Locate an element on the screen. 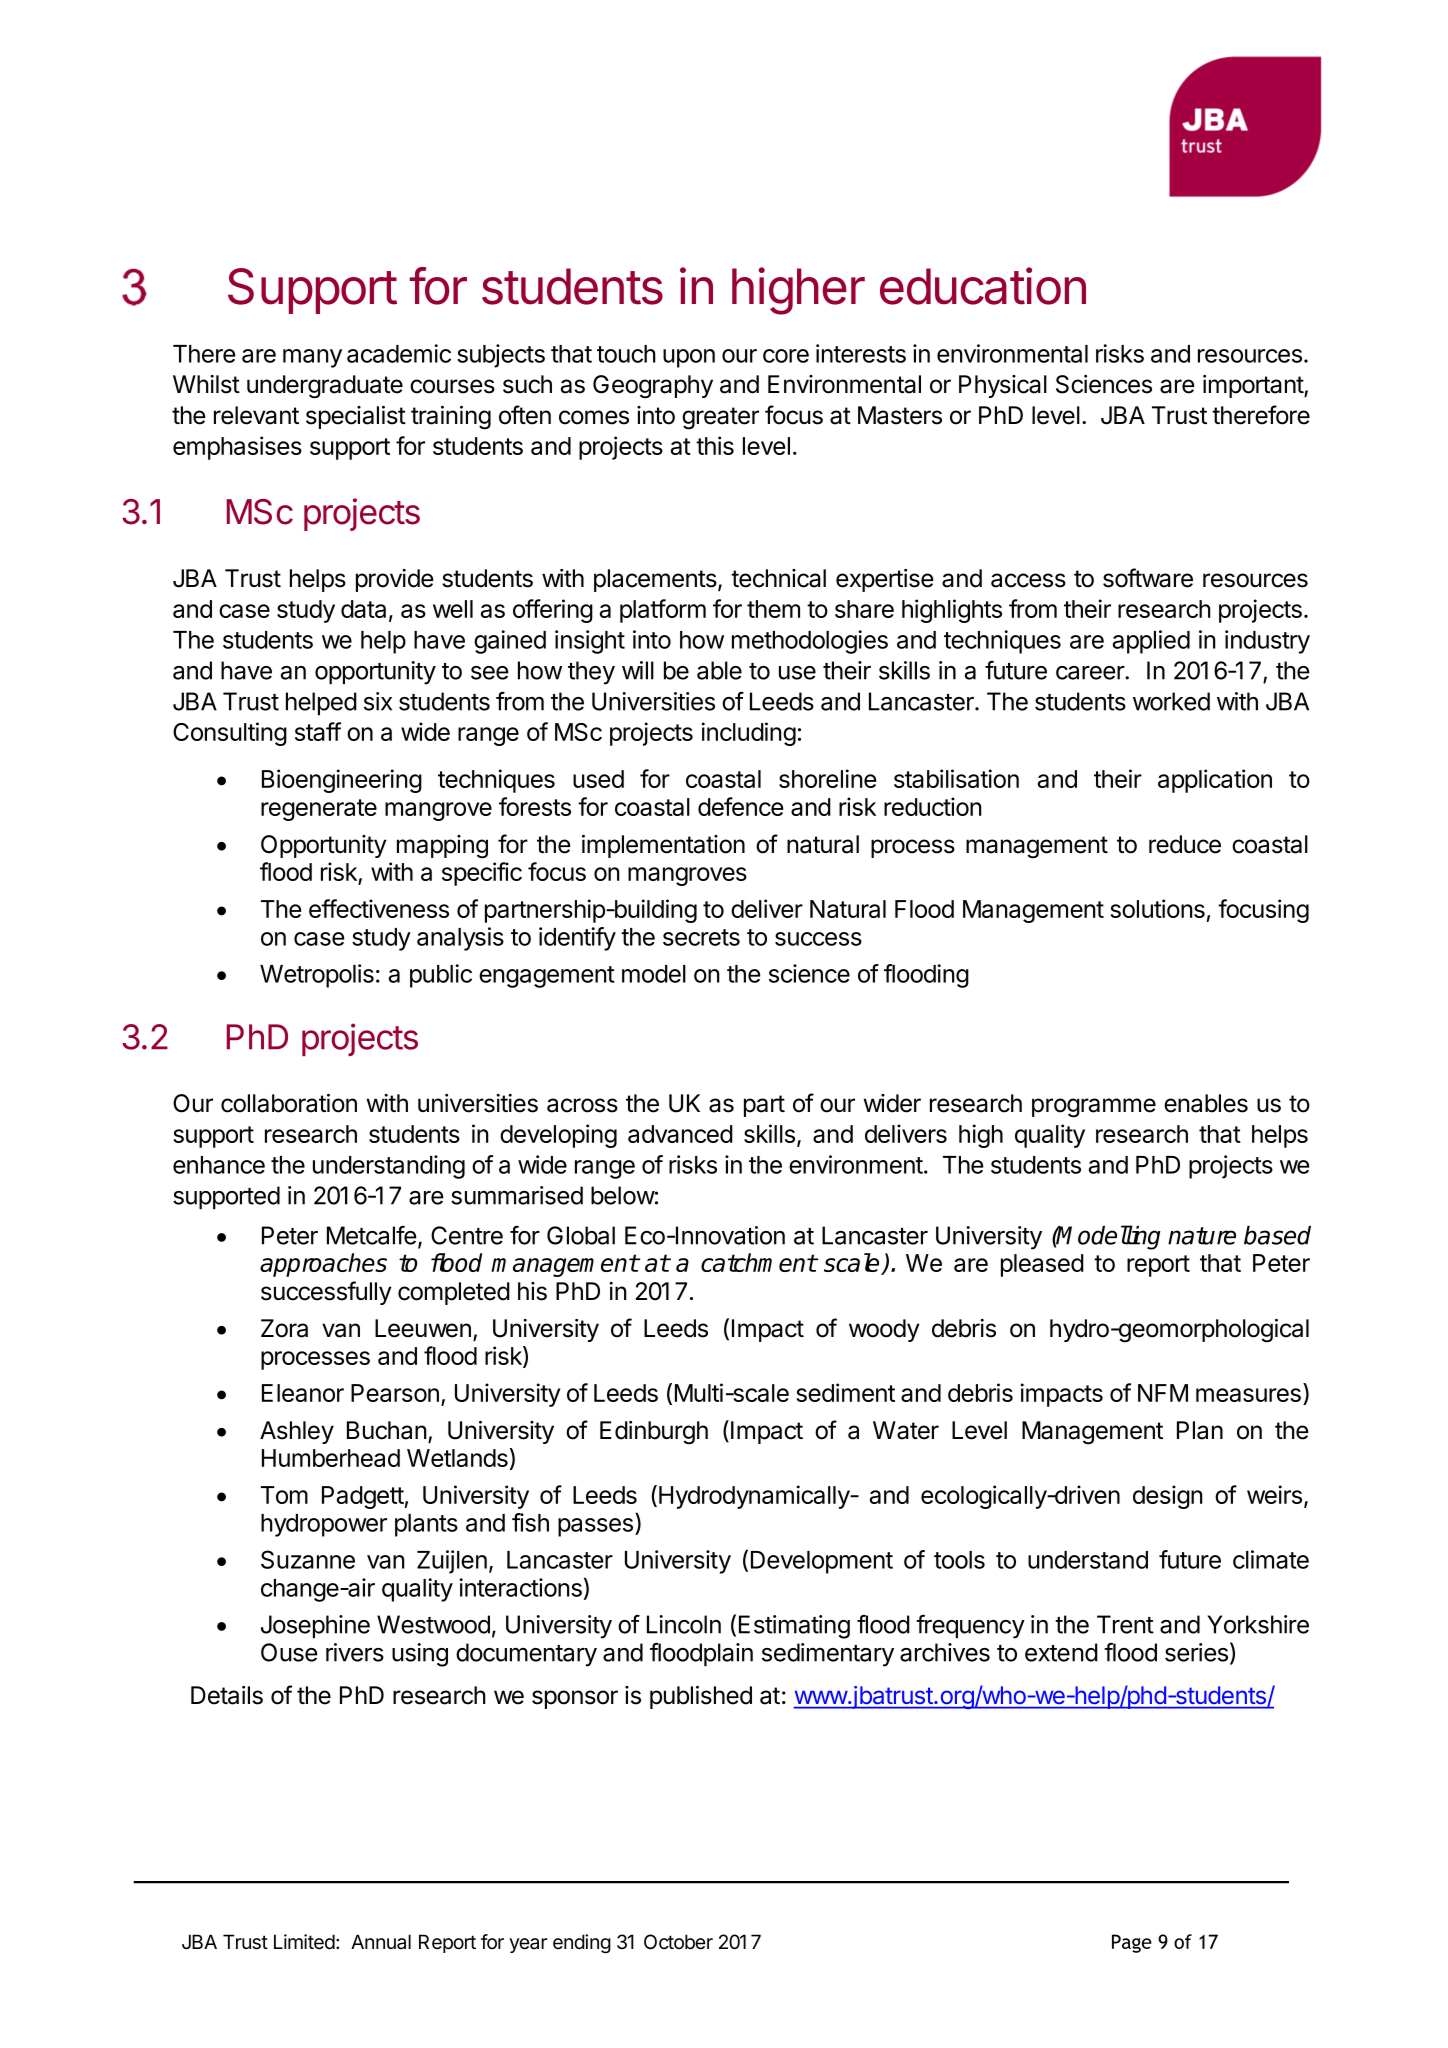  many is located at coordinates (312, 358).
